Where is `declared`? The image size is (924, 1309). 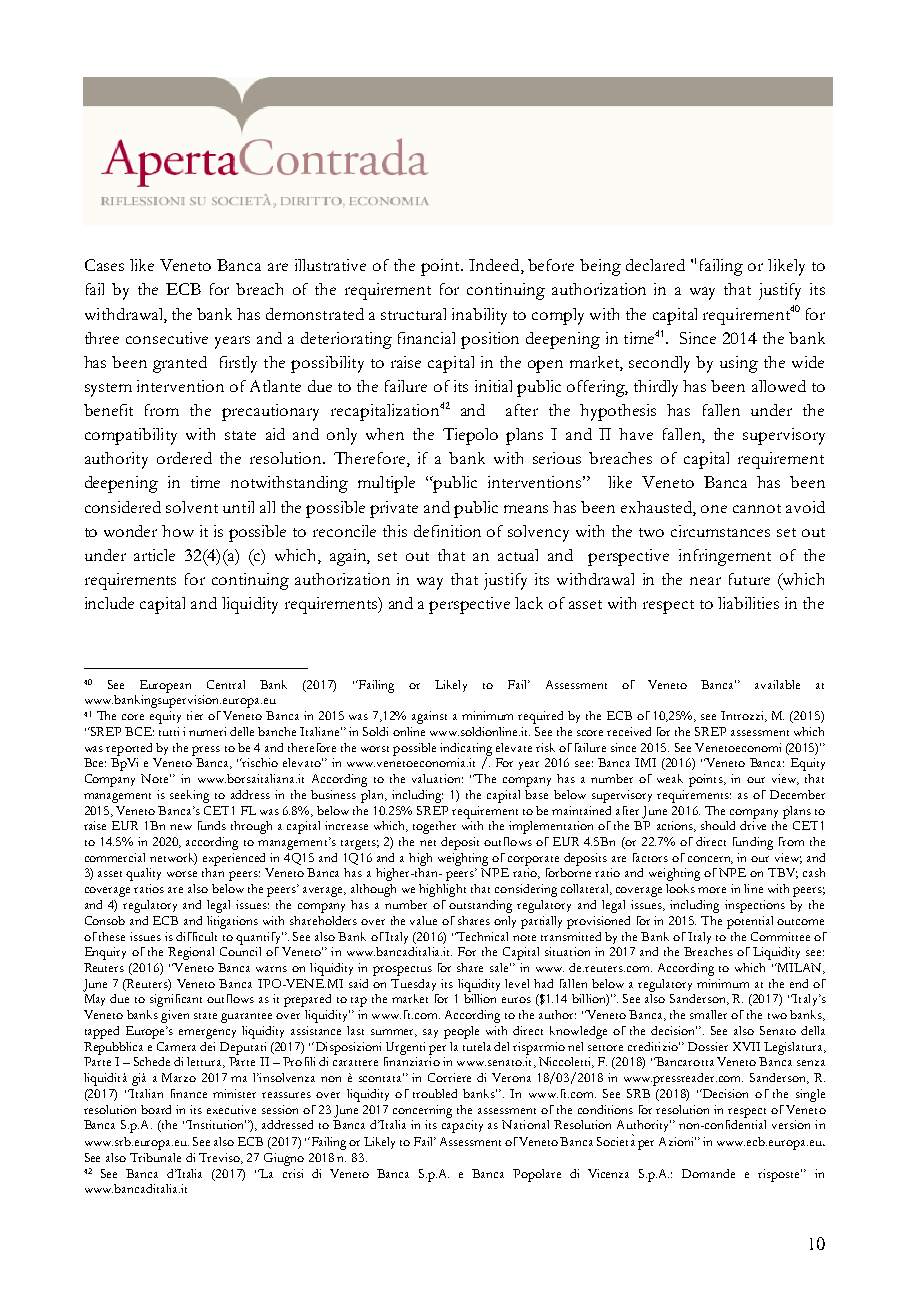 declared is located at coordinates (655, 265).
